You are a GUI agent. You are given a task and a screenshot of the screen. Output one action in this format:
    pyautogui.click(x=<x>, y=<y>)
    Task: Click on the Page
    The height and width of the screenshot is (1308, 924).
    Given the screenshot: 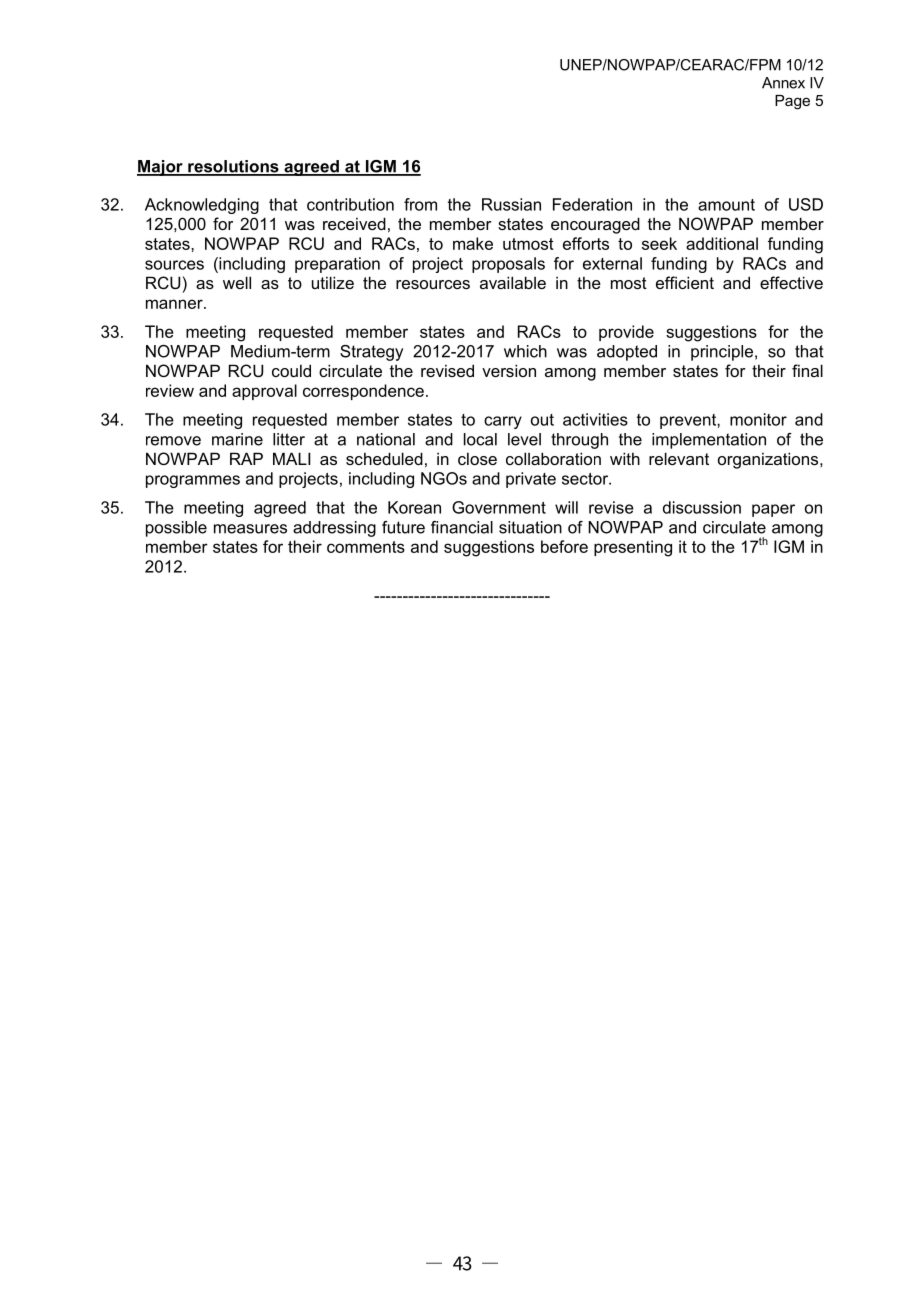 What is the action you would take?
    pyautogui.click(x=792, y=102)
